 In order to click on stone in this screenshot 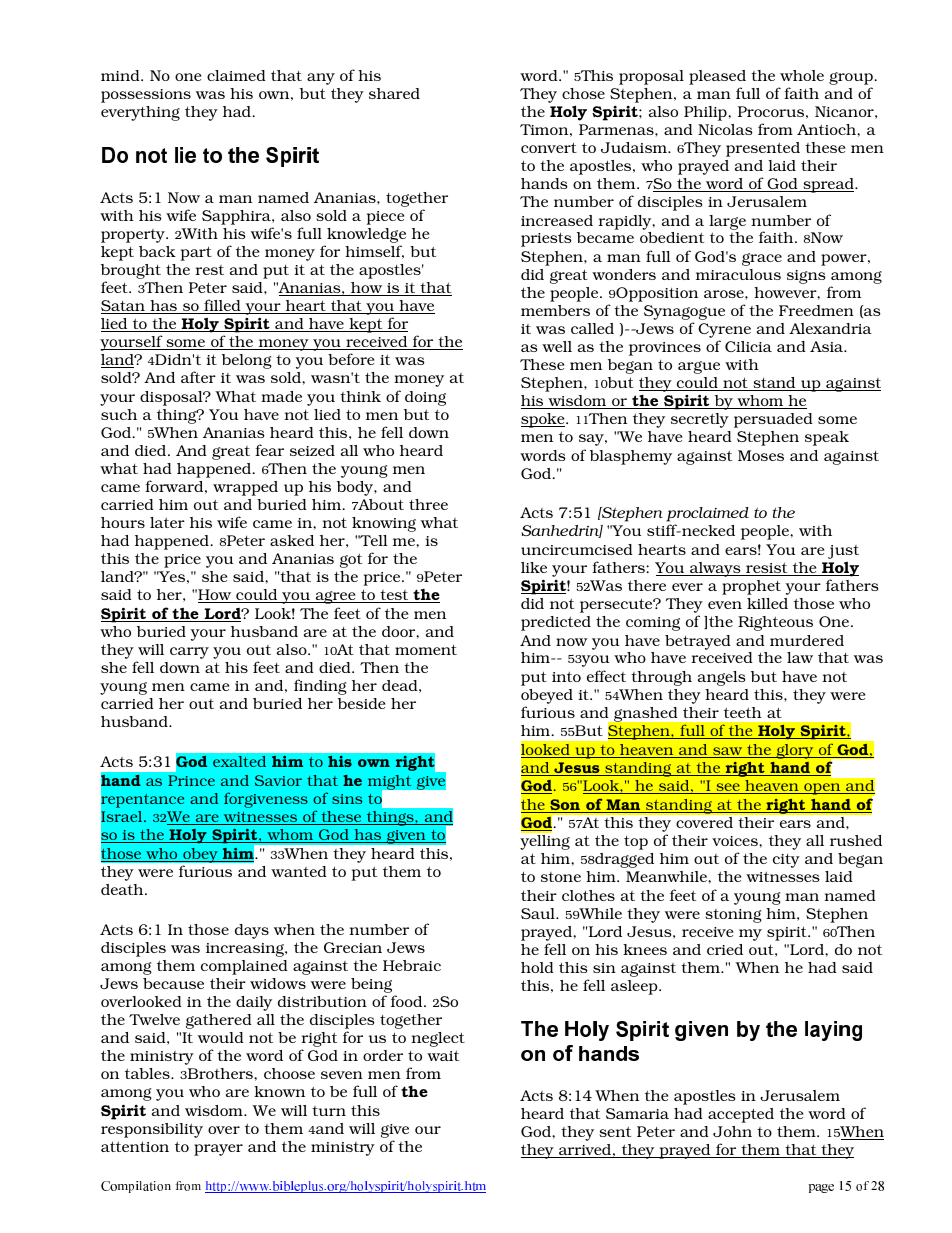, I will do `click(561, 877)`.
